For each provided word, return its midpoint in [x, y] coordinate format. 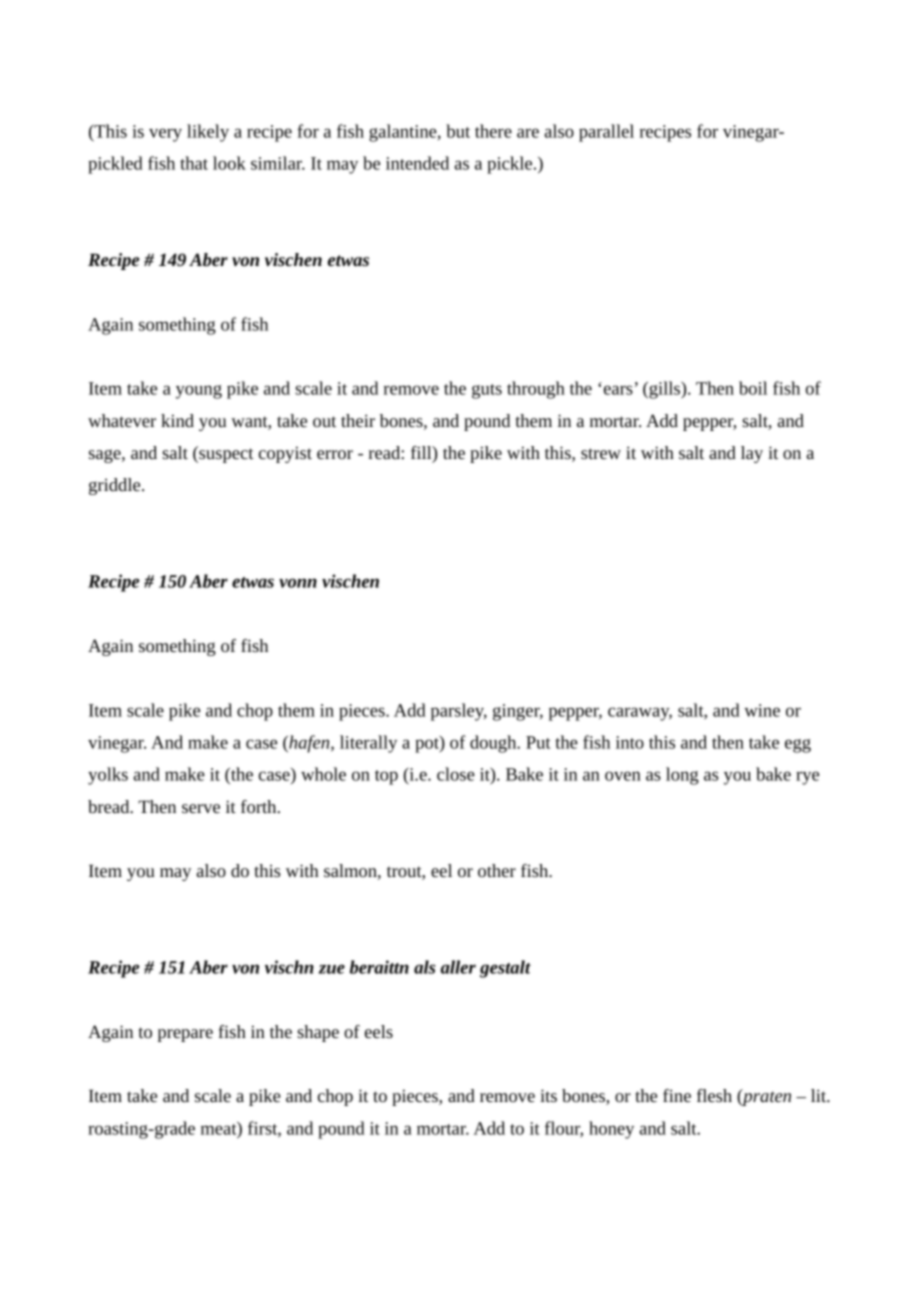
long [682, 776]
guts [487, 391]
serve [201, 808]
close [456, 774]
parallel [606, 133]
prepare [185, 1035]
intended [417, 163]
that [194, 163]
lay [752, 454]
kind [177, 420]
